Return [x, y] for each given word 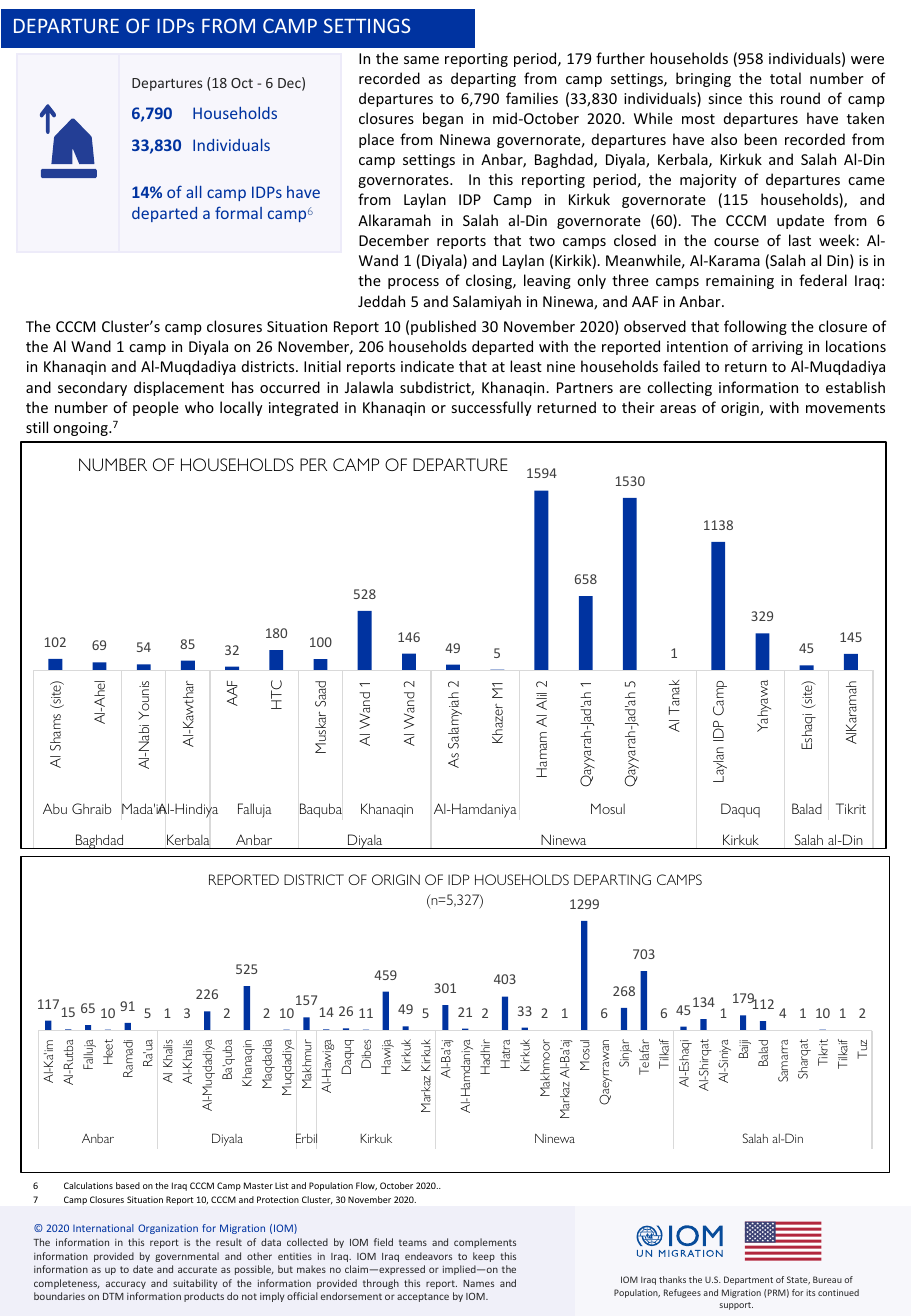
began [443, 119]
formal [238, 212]
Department [748, 1280]
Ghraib [91, 808]
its [811, 1292]
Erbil [306, 1138]
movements [845, 408]
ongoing [81, 429]
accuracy [126, 1285]
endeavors [428, 1256]
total [785, 78]
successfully [491, 408]
